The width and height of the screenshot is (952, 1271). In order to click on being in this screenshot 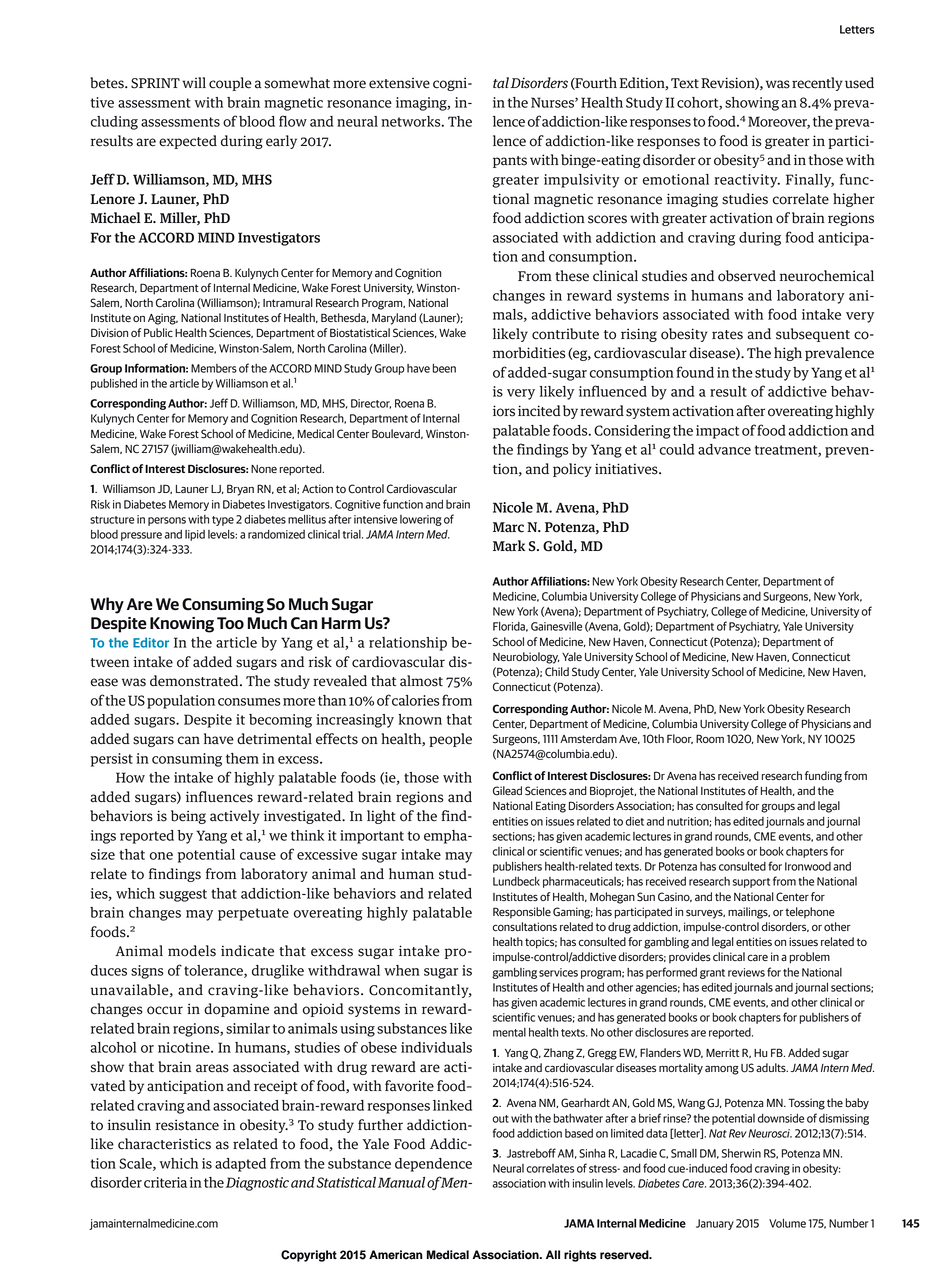, I will do `click(188, 817)`.
